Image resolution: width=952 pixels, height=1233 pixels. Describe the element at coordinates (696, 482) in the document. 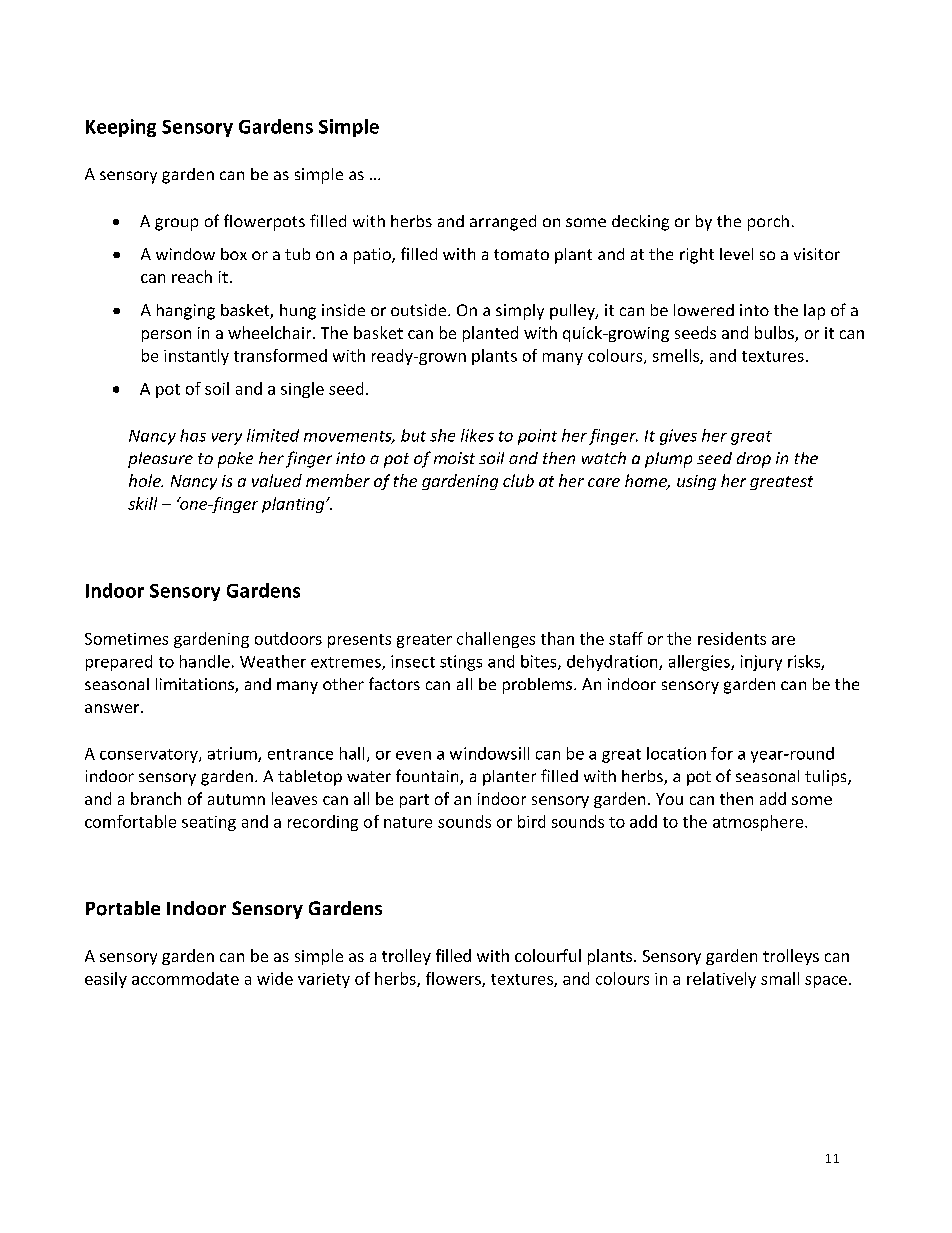

I see `using` at that location.
